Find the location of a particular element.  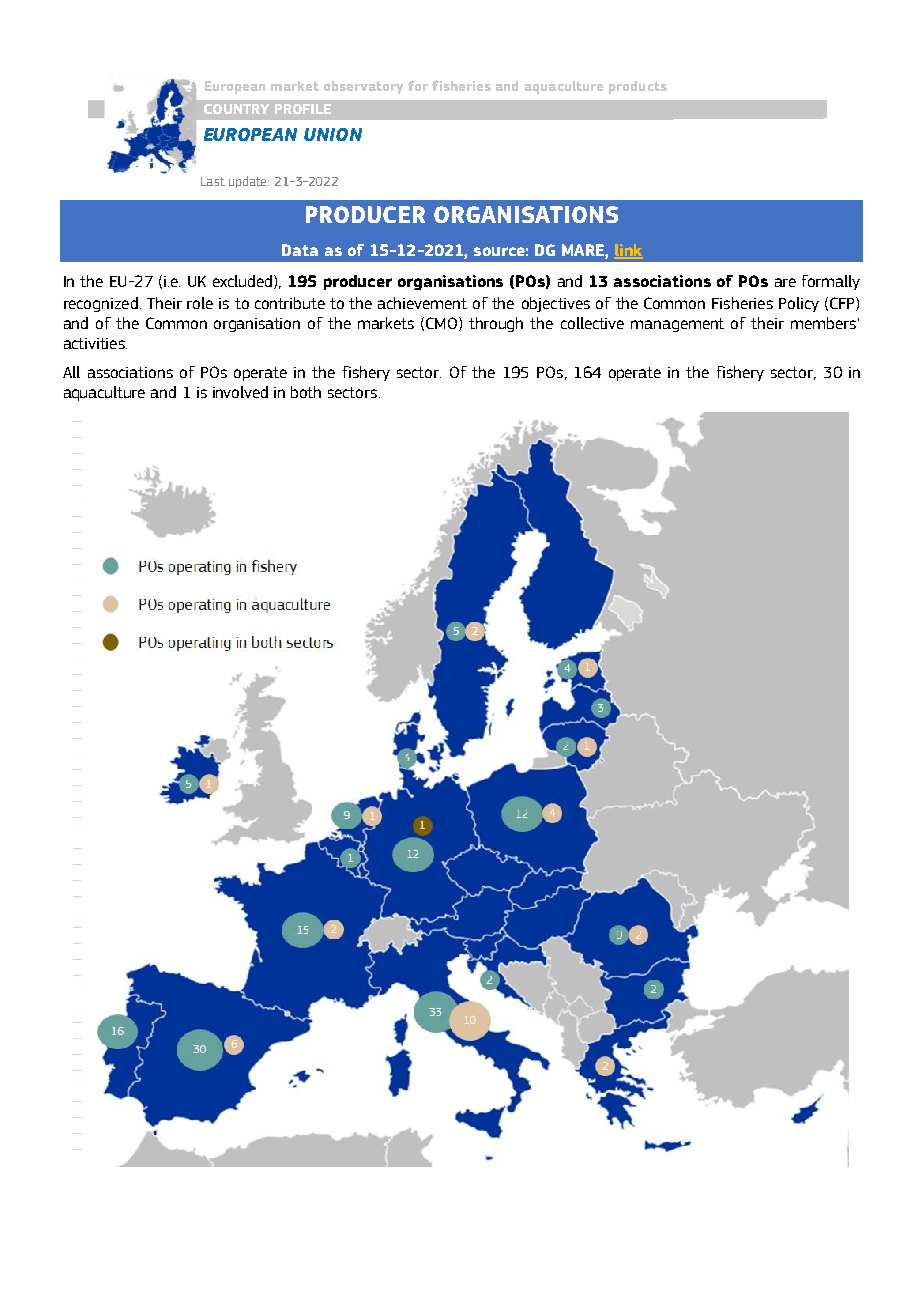

excluded is located at coordinates (242, 281).
